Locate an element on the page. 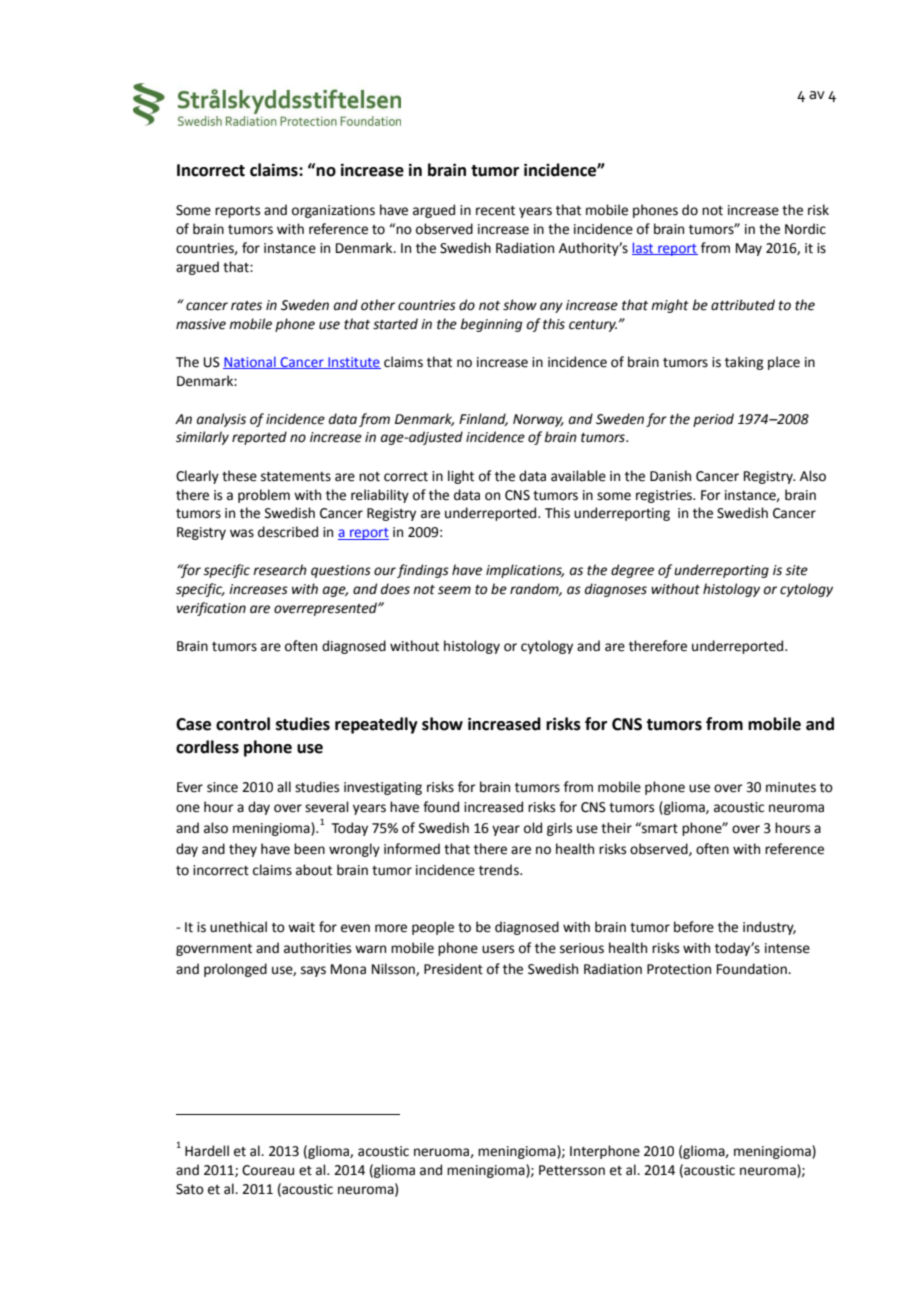  trends is located at coordinates (500, 870).
